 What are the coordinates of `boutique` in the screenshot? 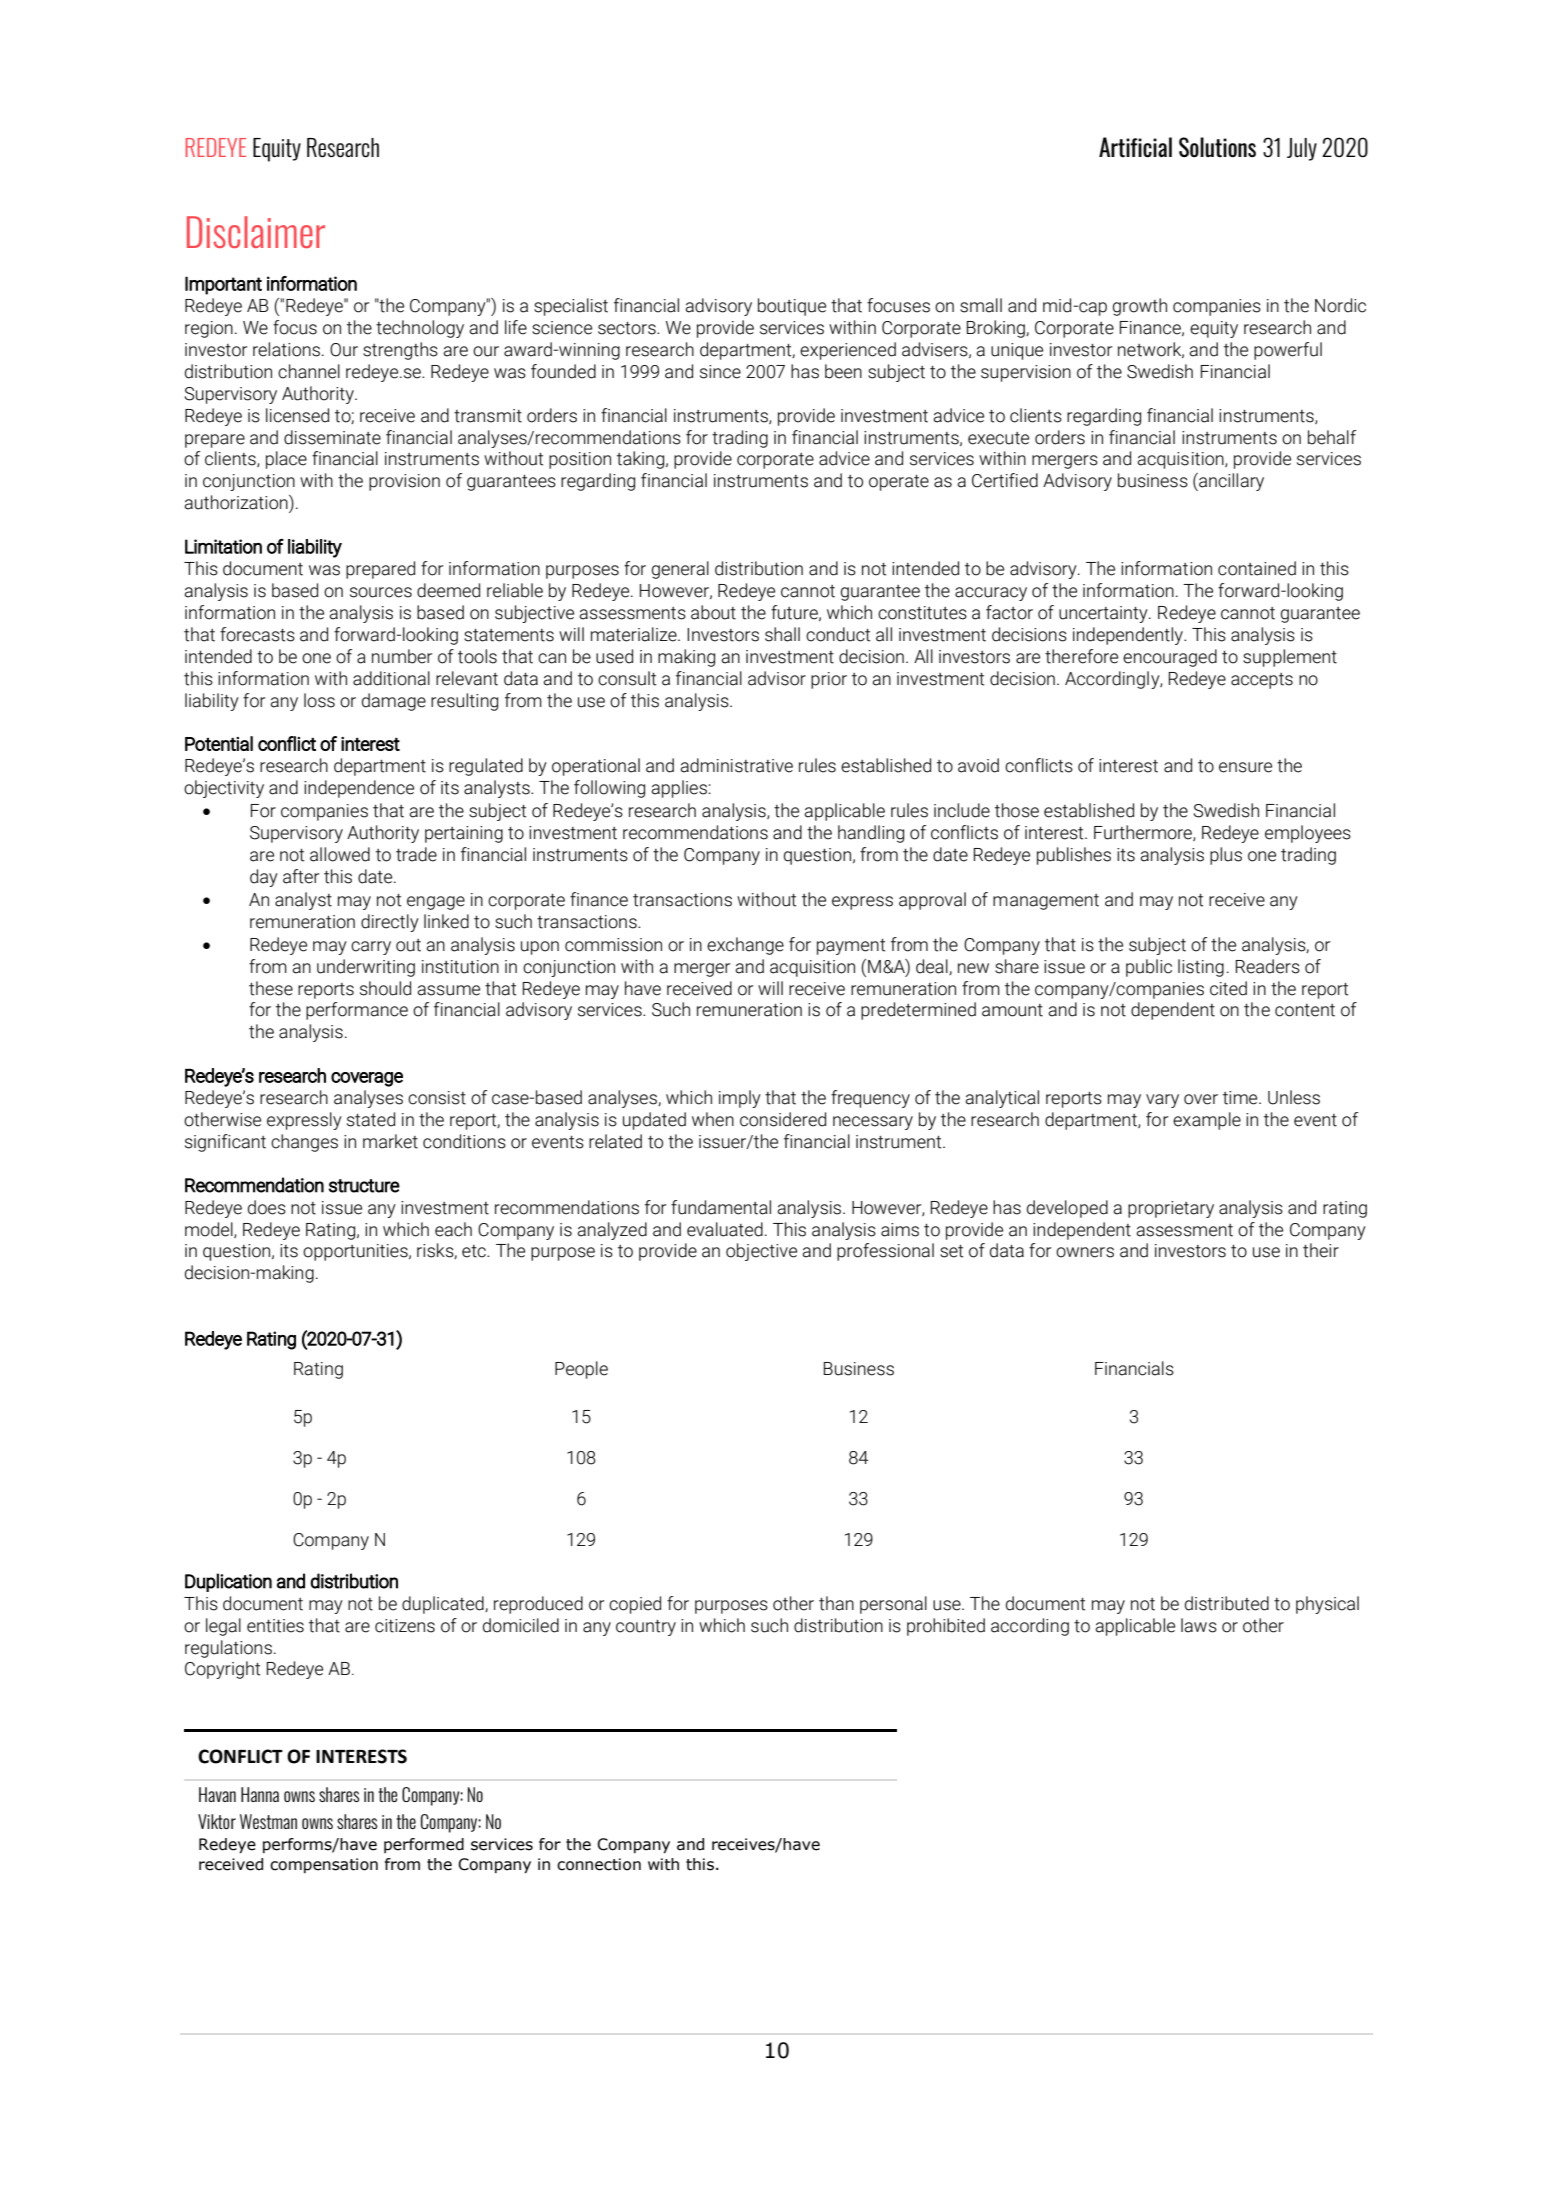 It's located at (792, 307).
